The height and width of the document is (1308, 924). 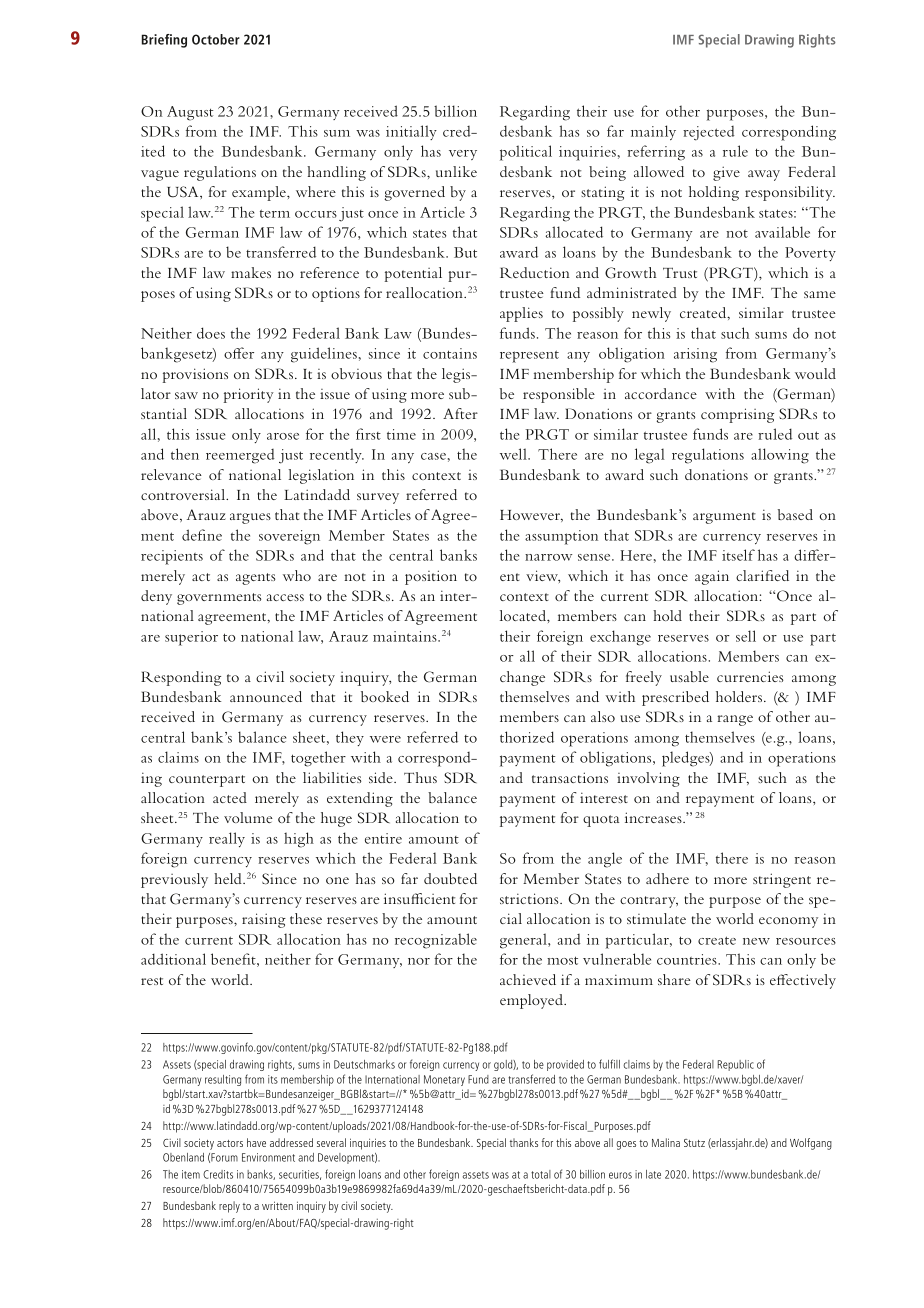 I want to click on thanks, so click(x=524, y=1142).
